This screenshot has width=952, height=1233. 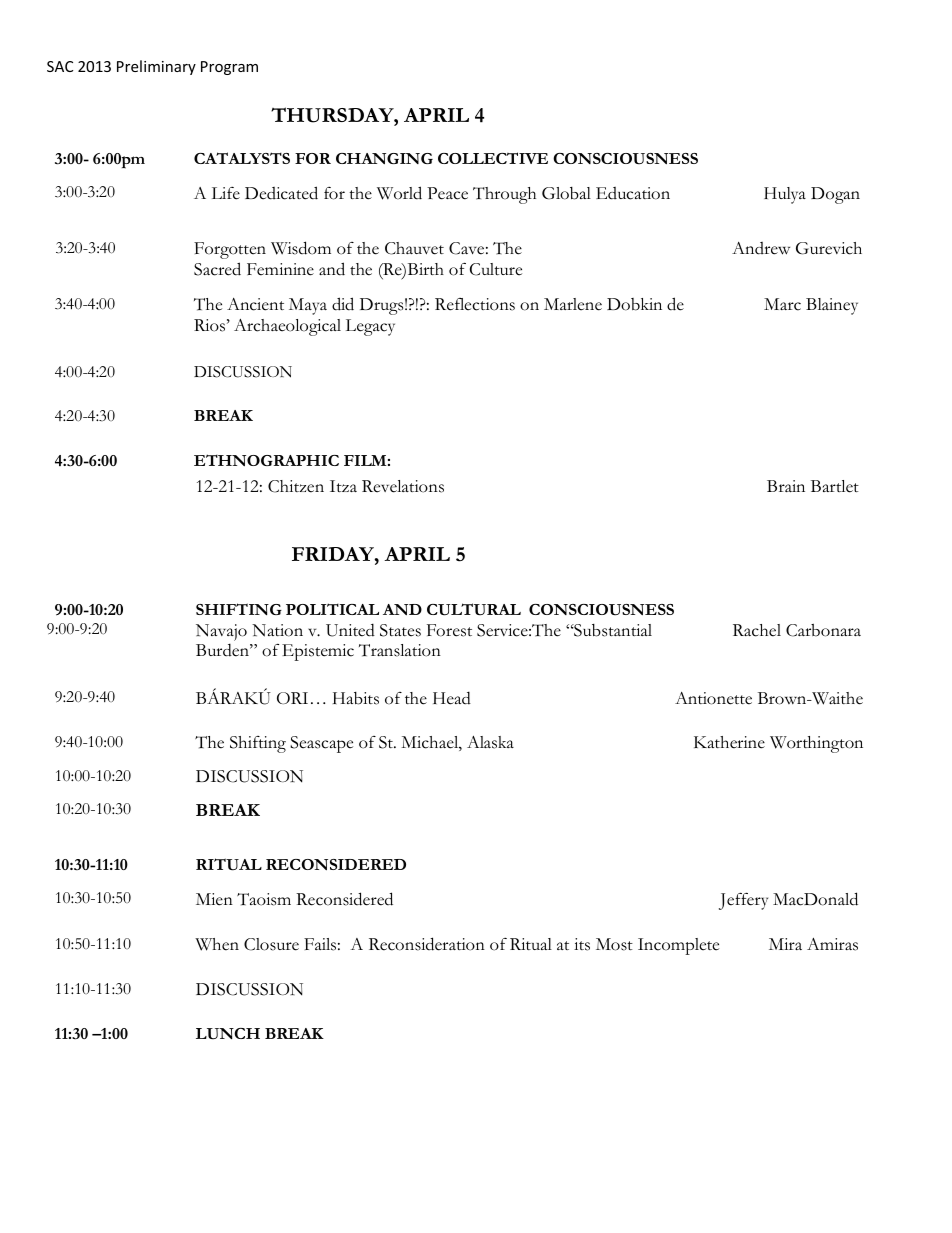 What do you see at coordinates (761, 248) in the screenshot?
I see `Andrew` at bounding box center [761, 248].
